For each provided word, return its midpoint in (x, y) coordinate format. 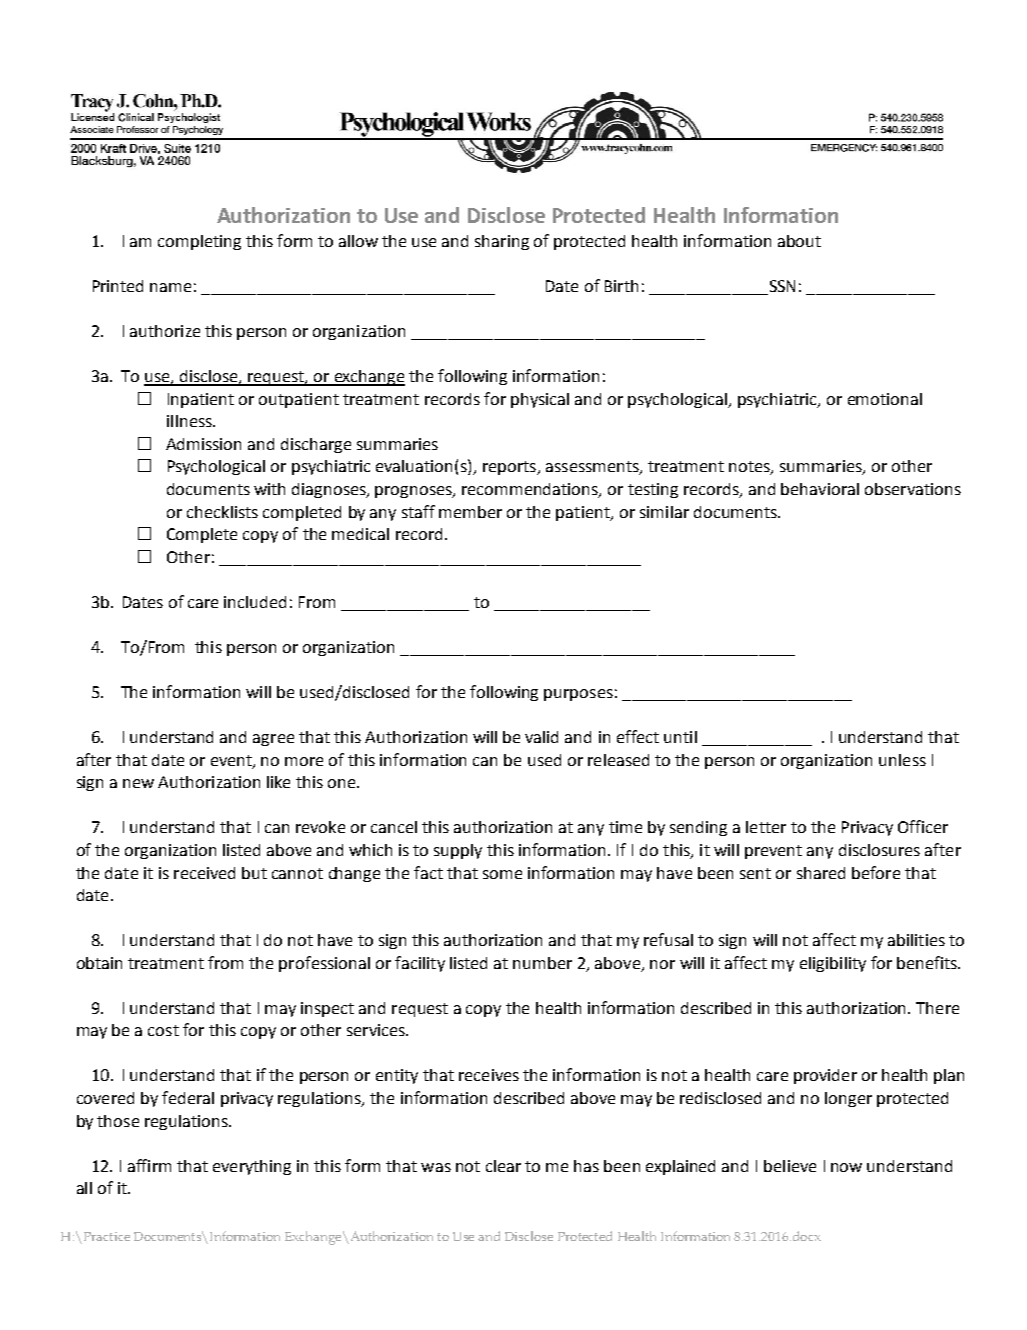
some (502, 874)
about (799, 241)
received (204, 873)
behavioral (820, 489)
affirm (149, 1165)
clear (503, 1166)
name (170, 287)
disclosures (879, 850)
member (470, 512)
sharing (502, 242)
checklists (222, 512)
